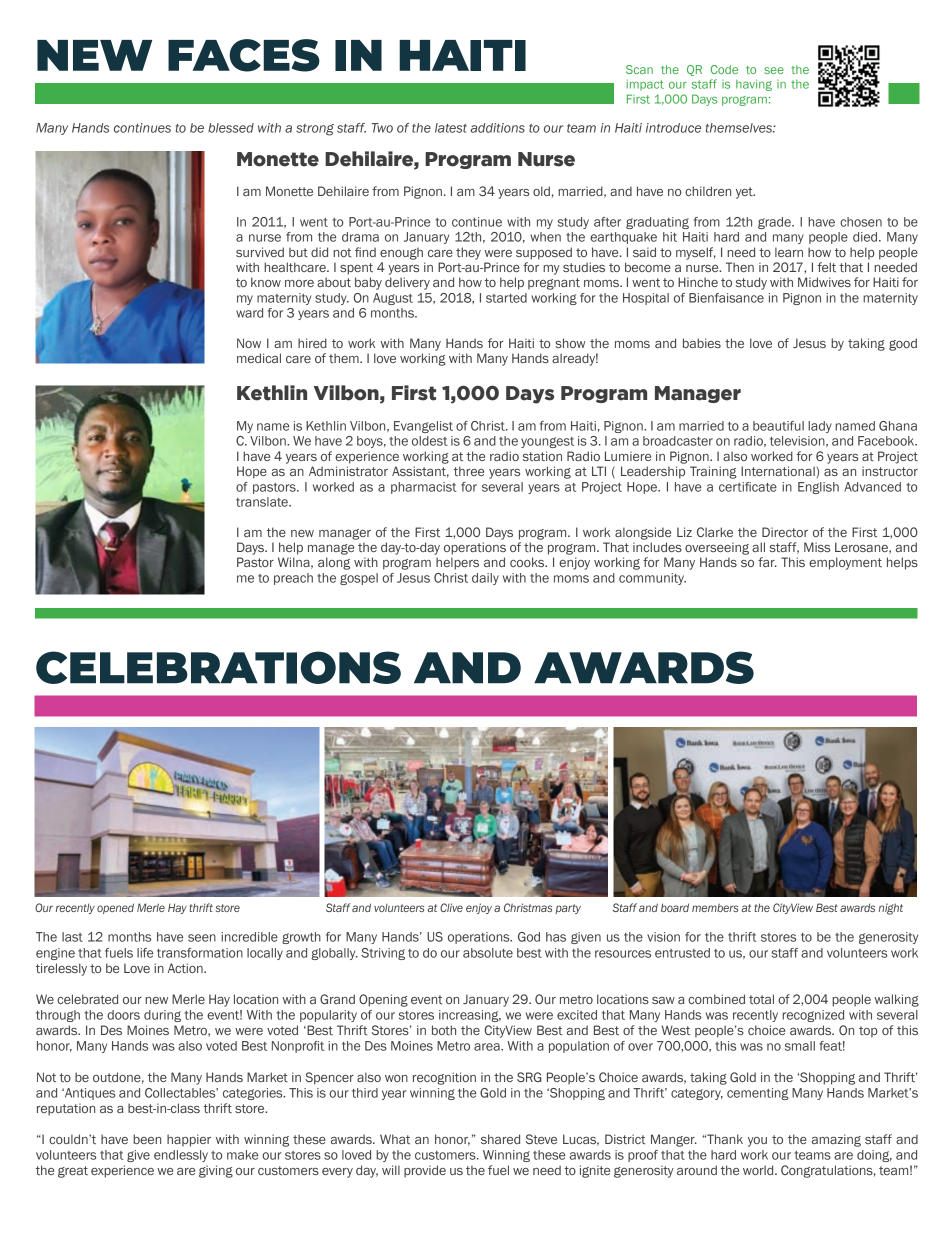  What do you see at coordinates (500, 1139) in the document?
I see `shared` at bounding box center [500, 1139].
